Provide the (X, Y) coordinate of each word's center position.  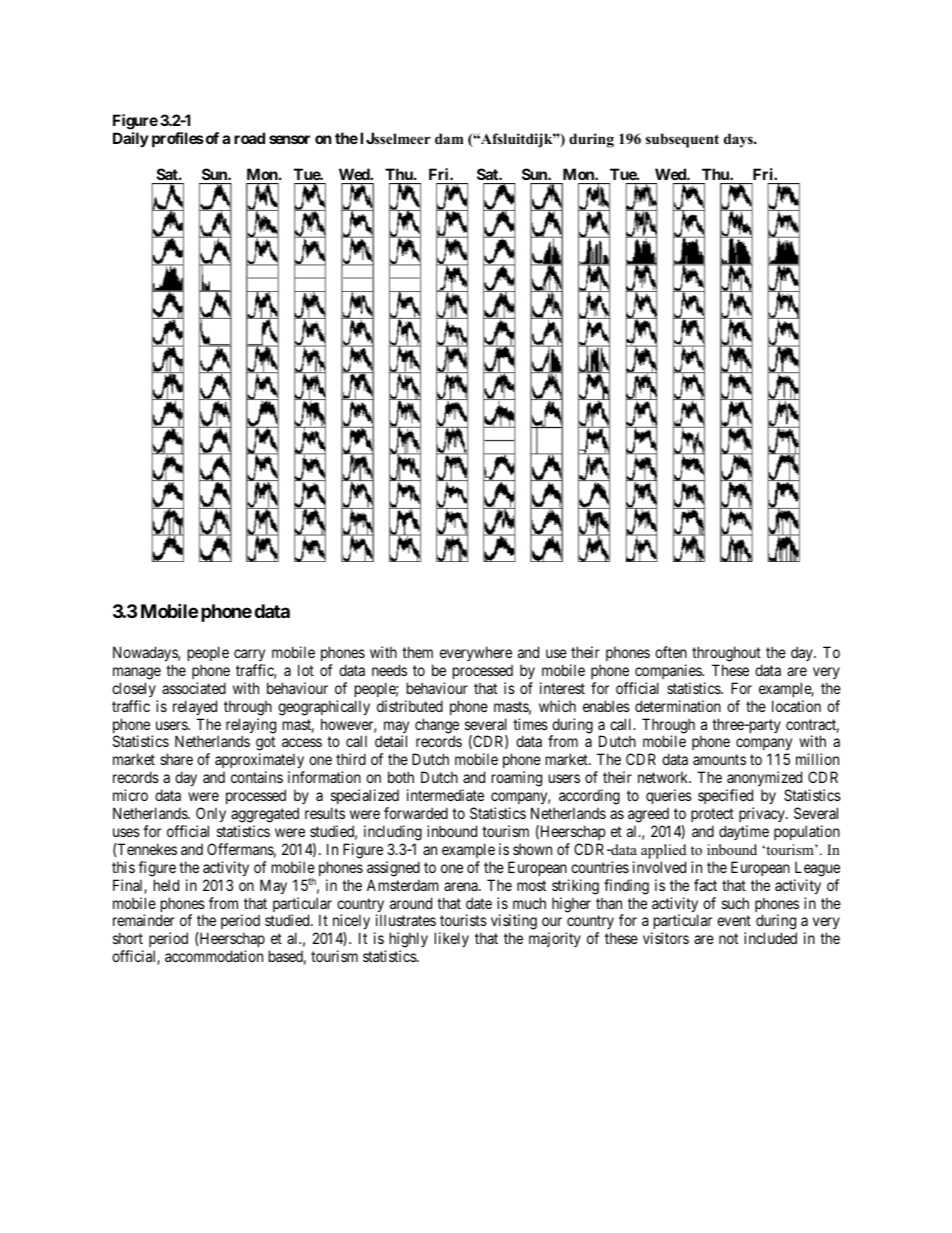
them (417, 652)
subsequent (682, 140)
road (249, 138)
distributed (410, 706)
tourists (463, 920)
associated (194, 688)
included (770, 938)
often (671, 652)
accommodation (214, 956)
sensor (289, 139)
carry (249, 655)
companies (669, 671)
